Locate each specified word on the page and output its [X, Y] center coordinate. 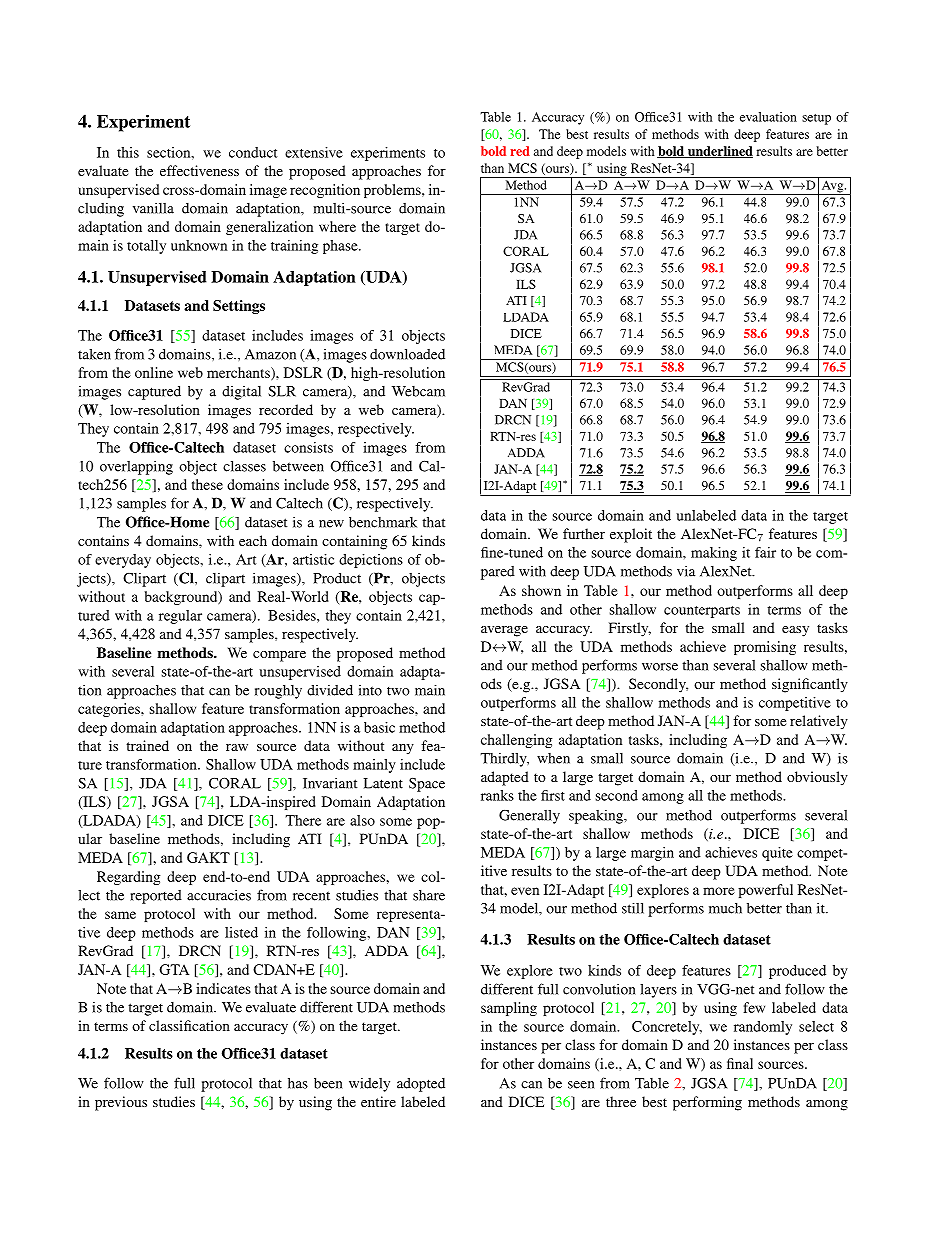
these [207, 484]
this [128, 152]
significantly [810, 685]
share [429, 895]
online [154, 372]
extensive [314, 152]
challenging [516, 741]
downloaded [407, 354]
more [719, 891]
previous [121, 1103]
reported [156, 897]
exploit [631, 535]
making [714, 554]
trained [147, 745]
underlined [719, 152]
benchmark [383, 522]
